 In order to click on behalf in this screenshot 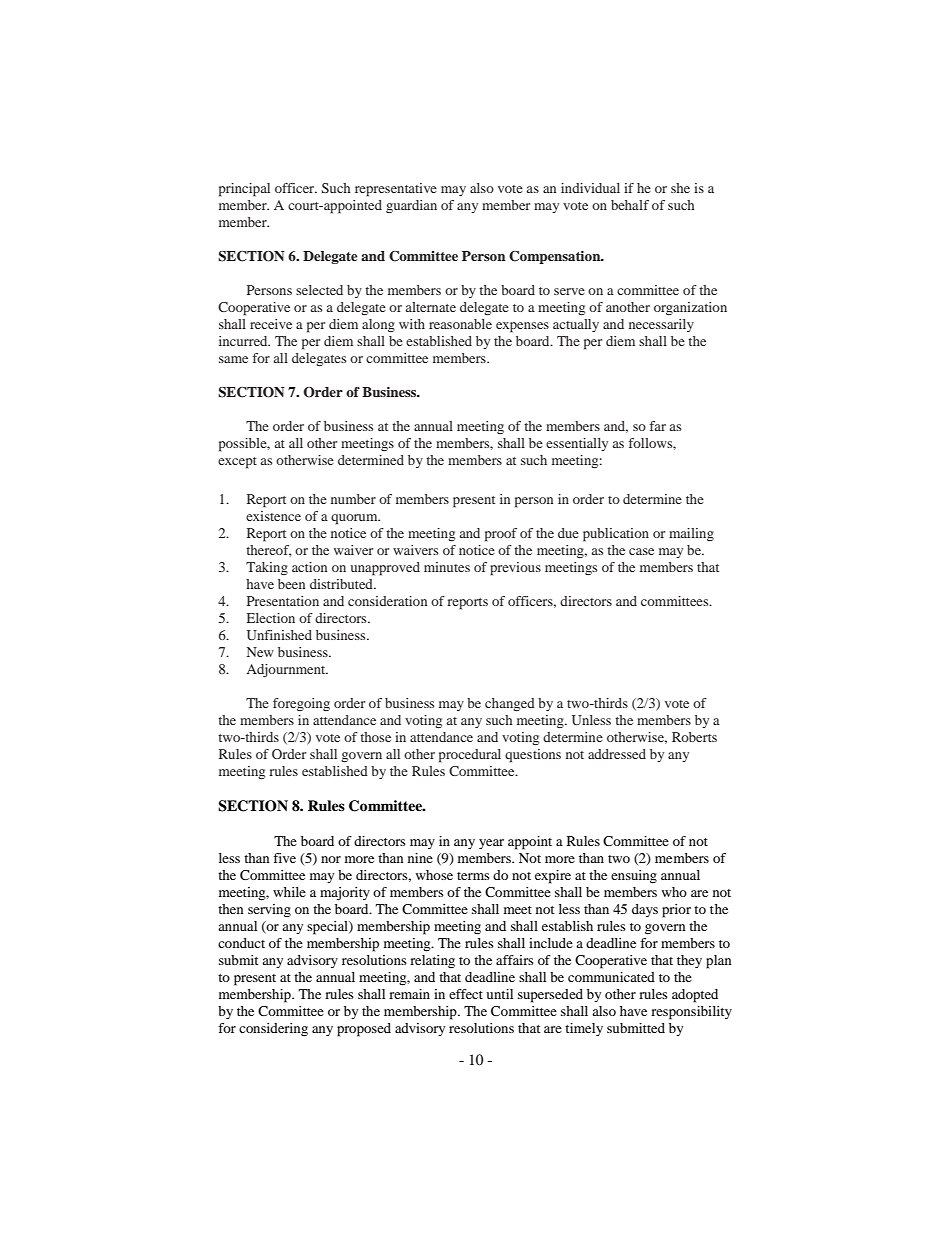, I will do `click(630, 205)`.
